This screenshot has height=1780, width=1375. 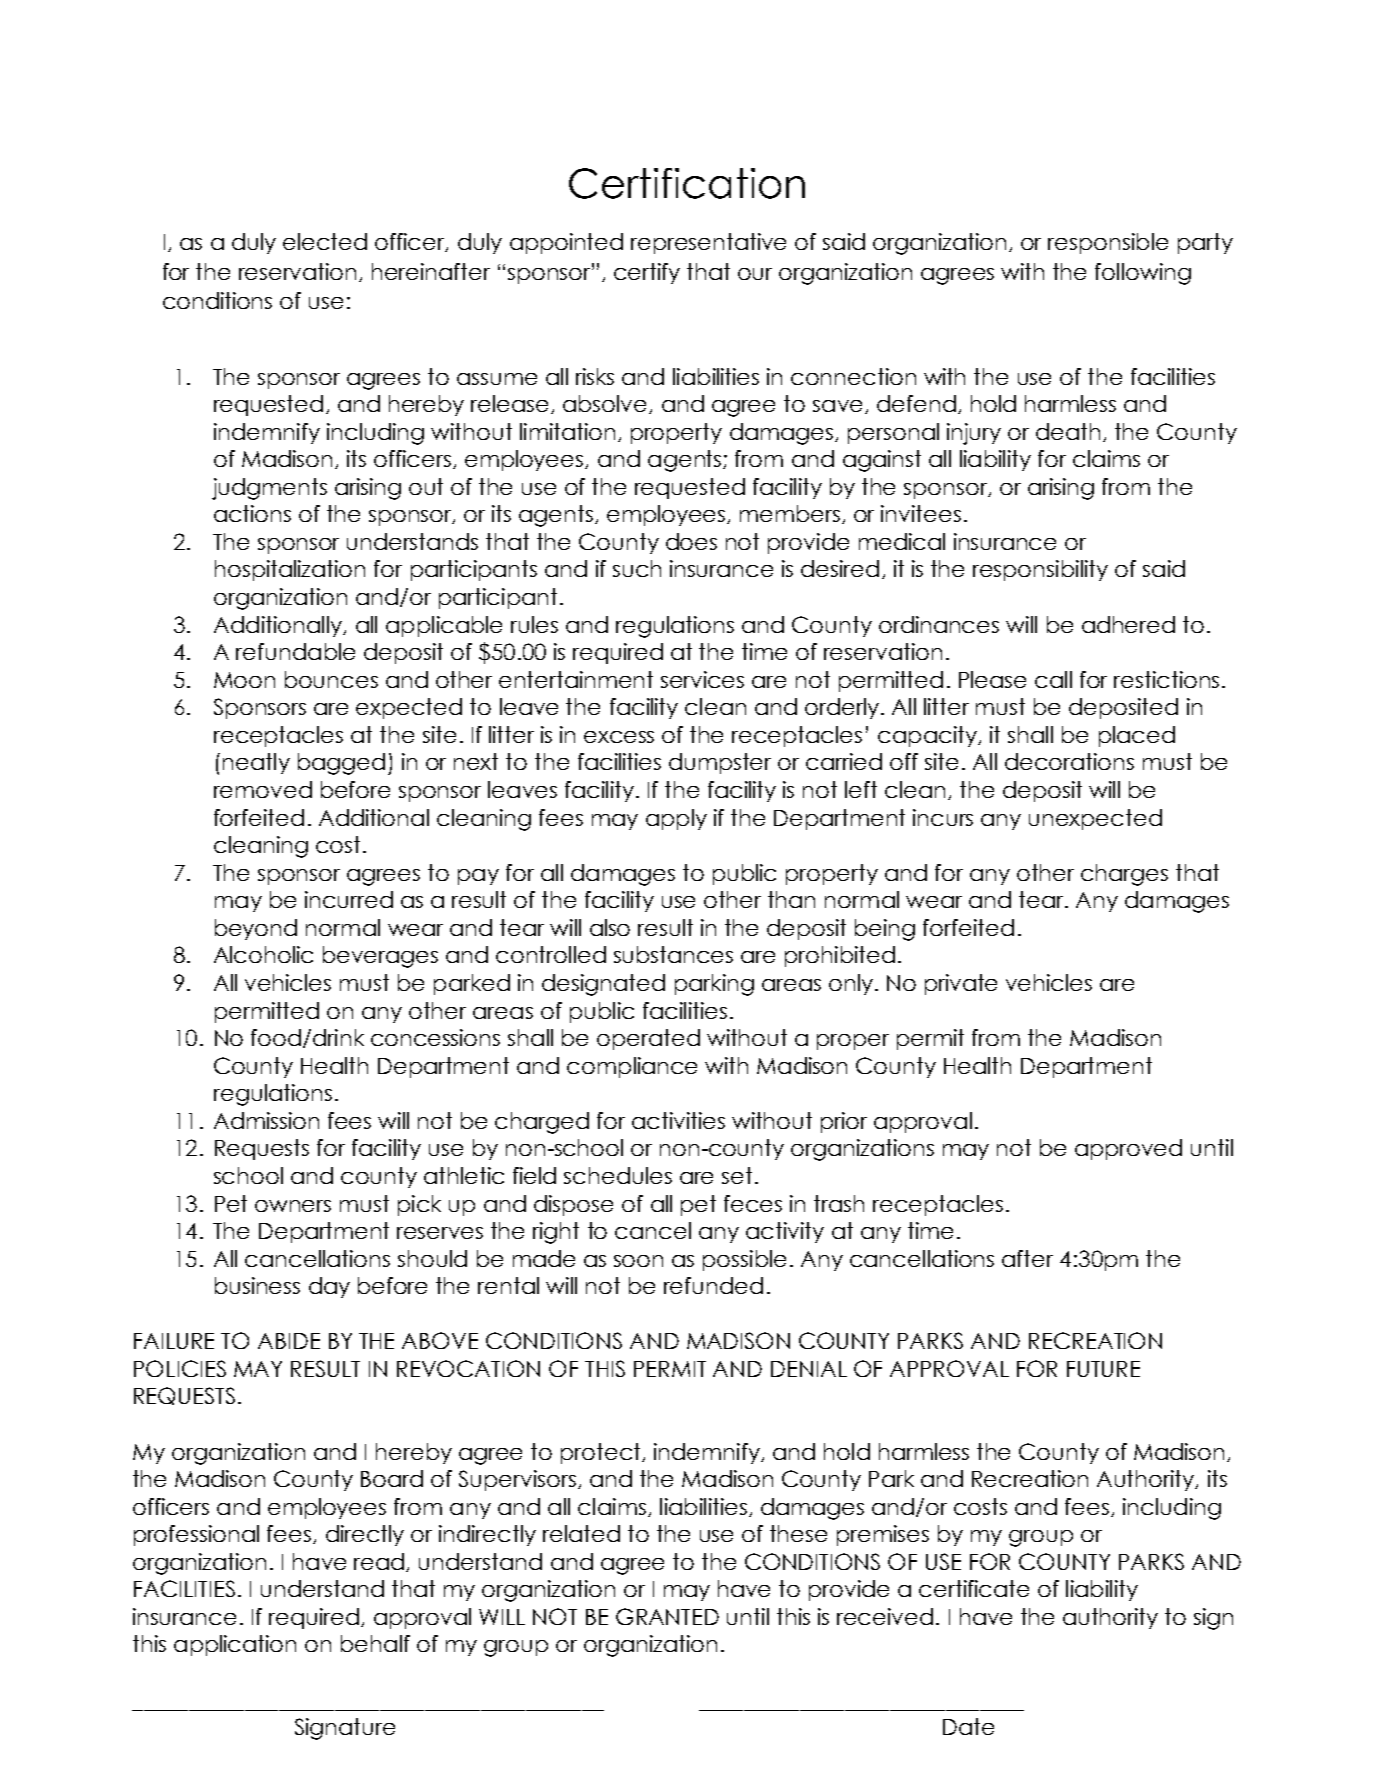 What do you see at coordinates (293, 1206) in the screenshot?
I see `owners` at bounding box center [293, 1206].
